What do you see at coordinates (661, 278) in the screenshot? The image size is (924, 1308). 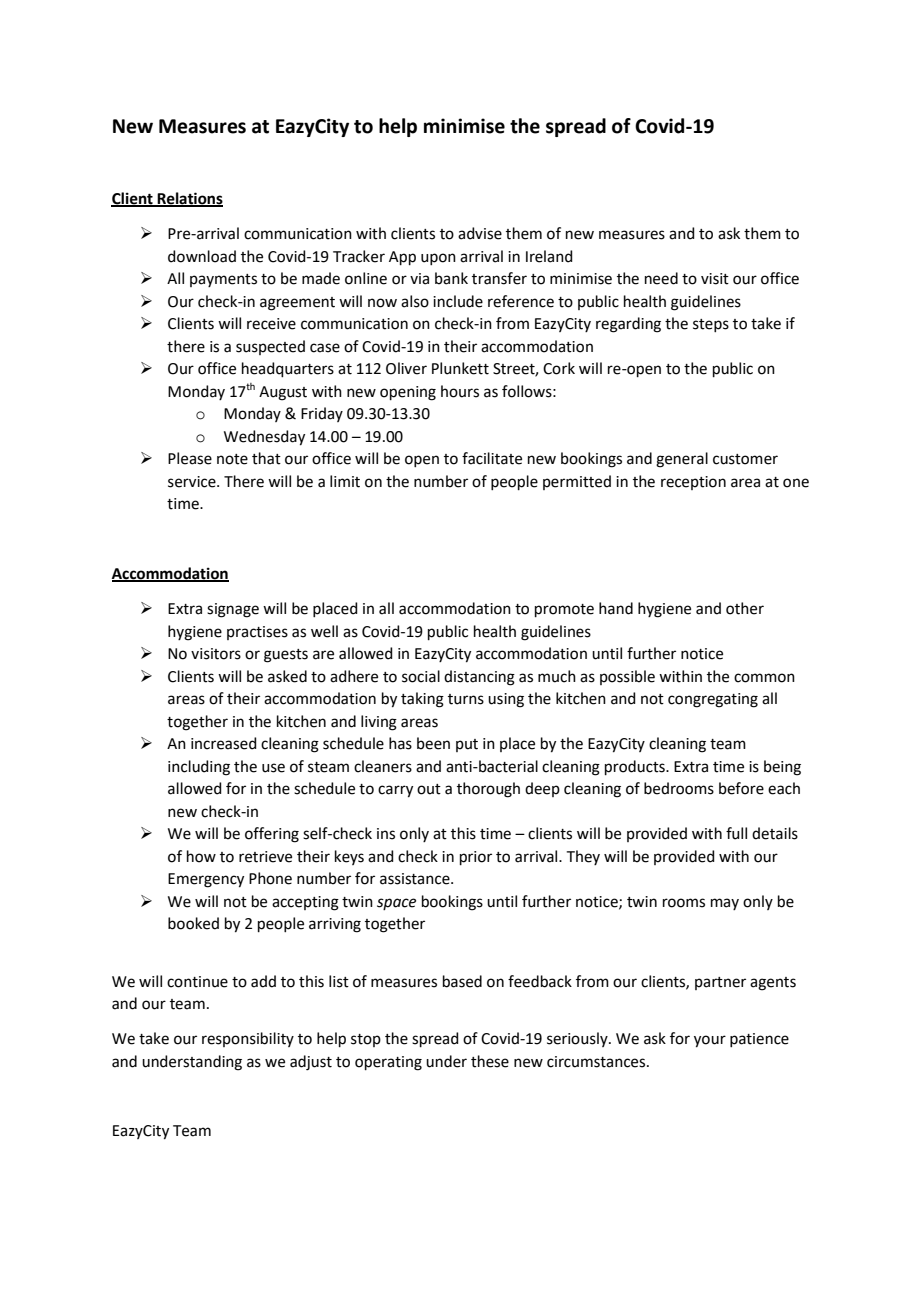 I see `need` at bounding box center [661, 278].
